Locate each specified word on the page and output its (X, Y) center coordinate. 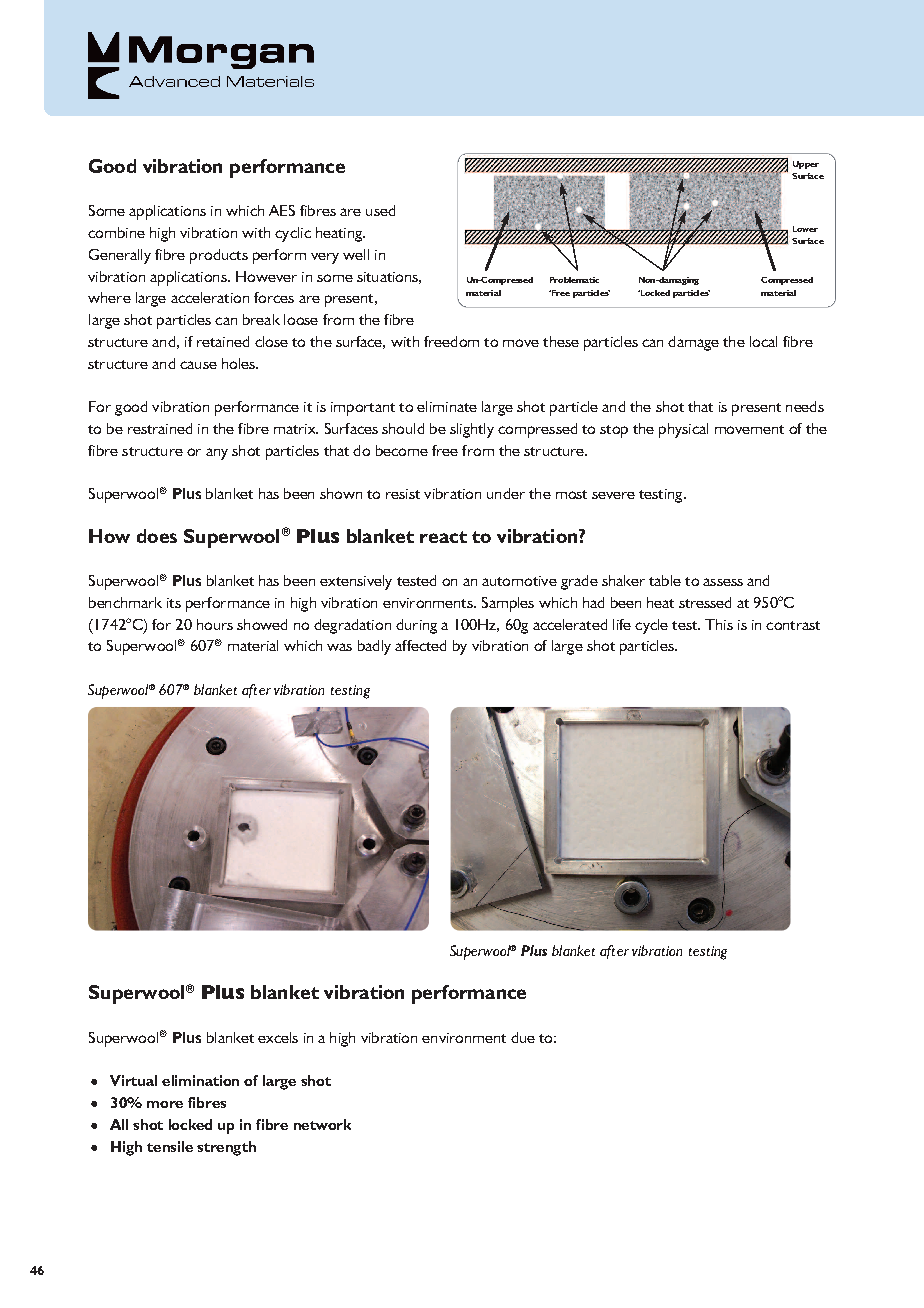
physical (683, 430)
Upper (806, 165)
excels (278, 1037)
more (165, 1104)
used (380, 210)
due (523, 1037)
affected (420, 645)
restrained (160, 428)
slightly (472, 430)
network (322, 1124)
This (719, 624)
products (219, 256)
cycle (651, 626)
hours (215, 624)
